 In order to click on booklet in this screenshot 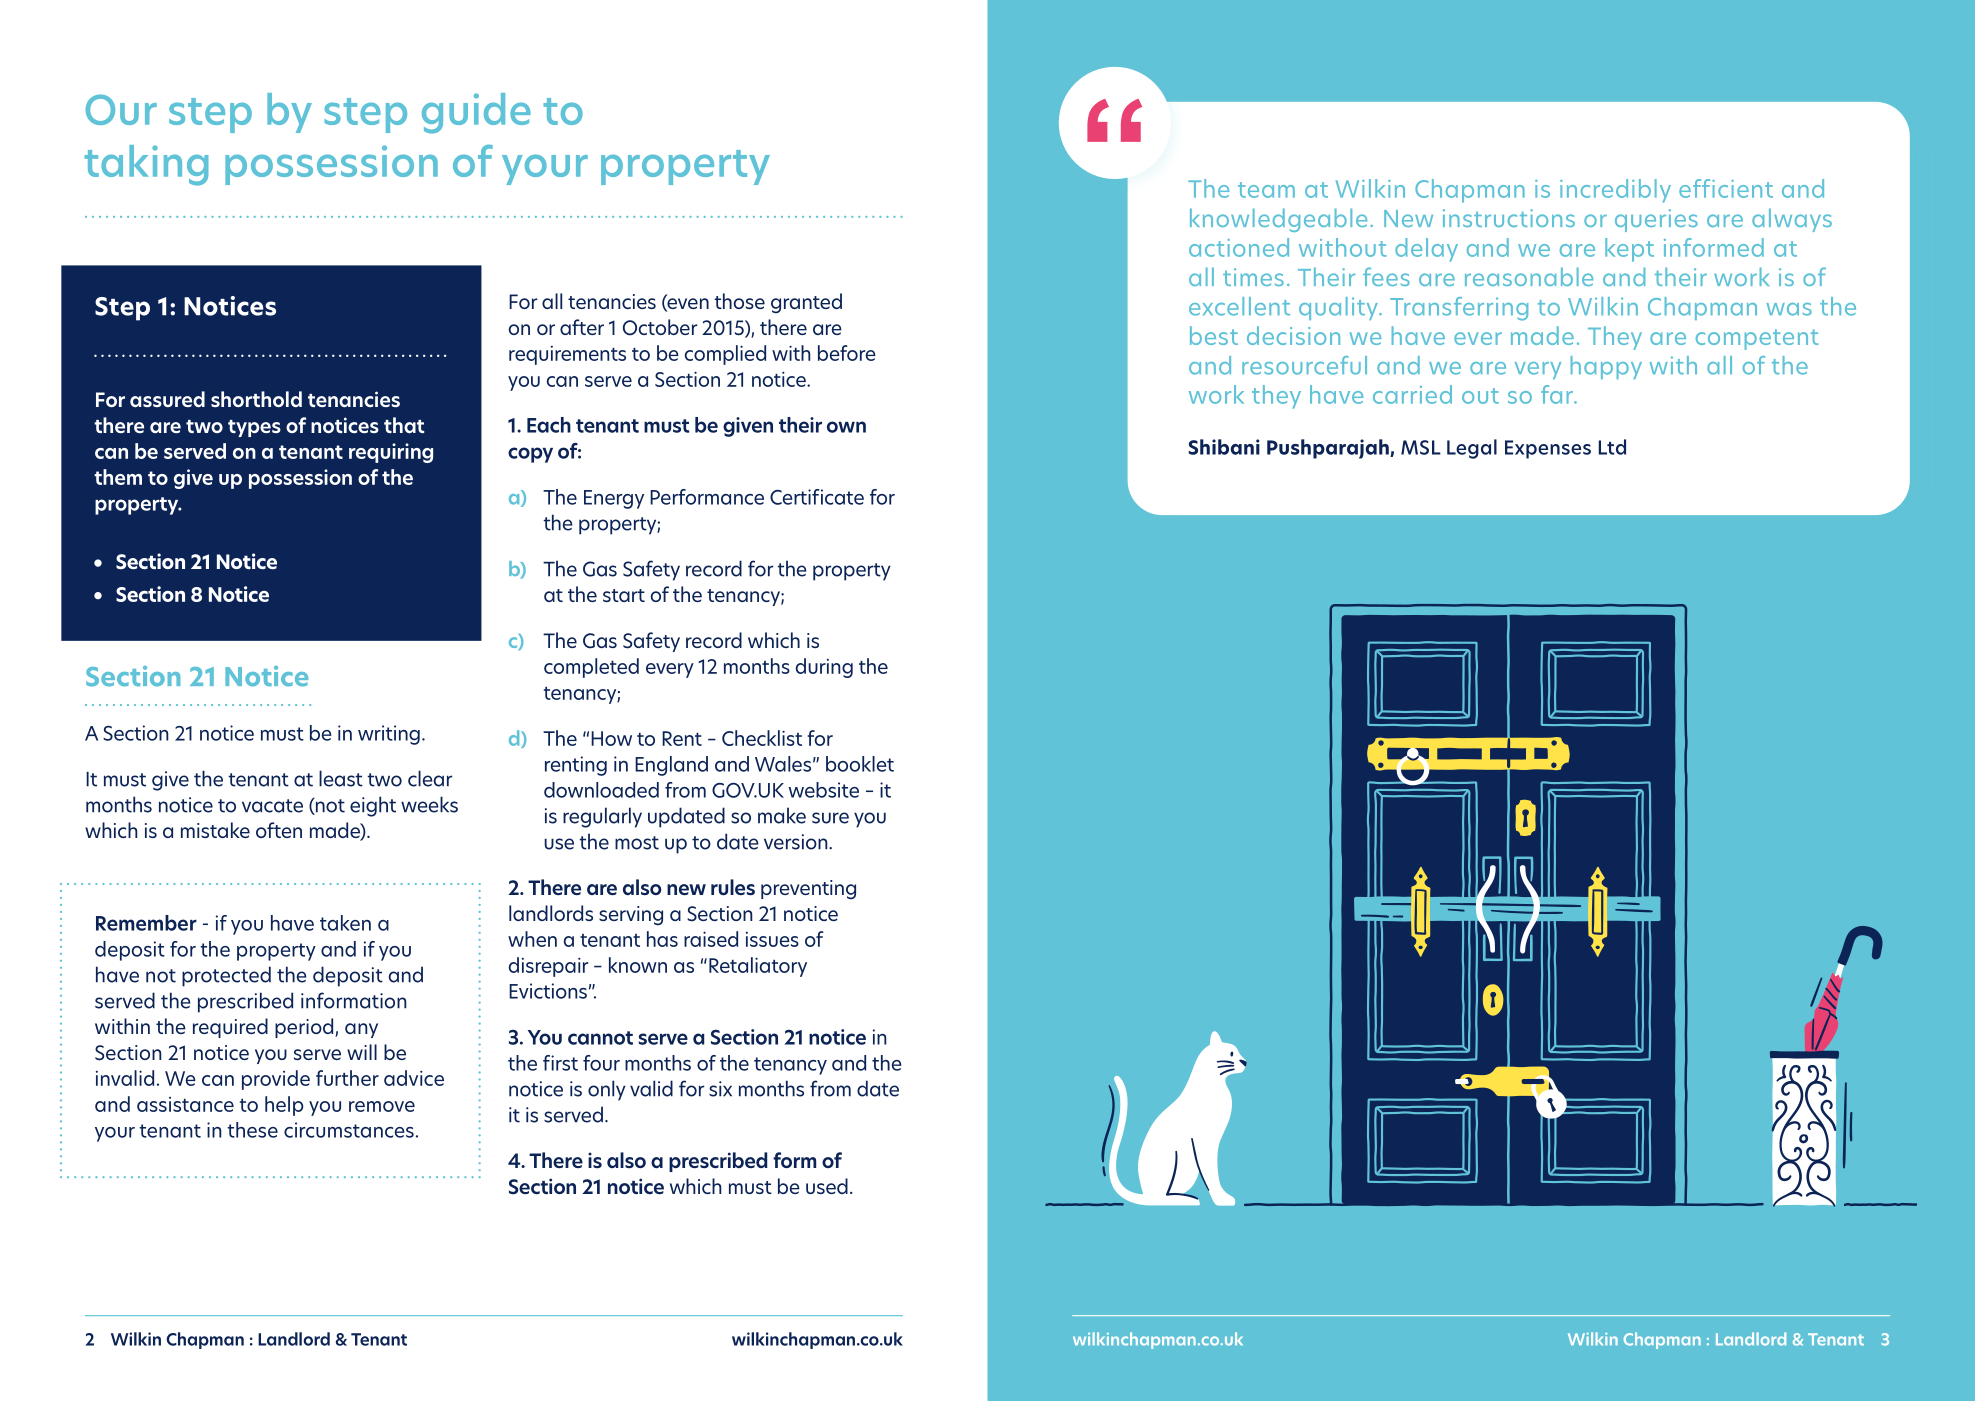, I will do `click(860, 764)`.
